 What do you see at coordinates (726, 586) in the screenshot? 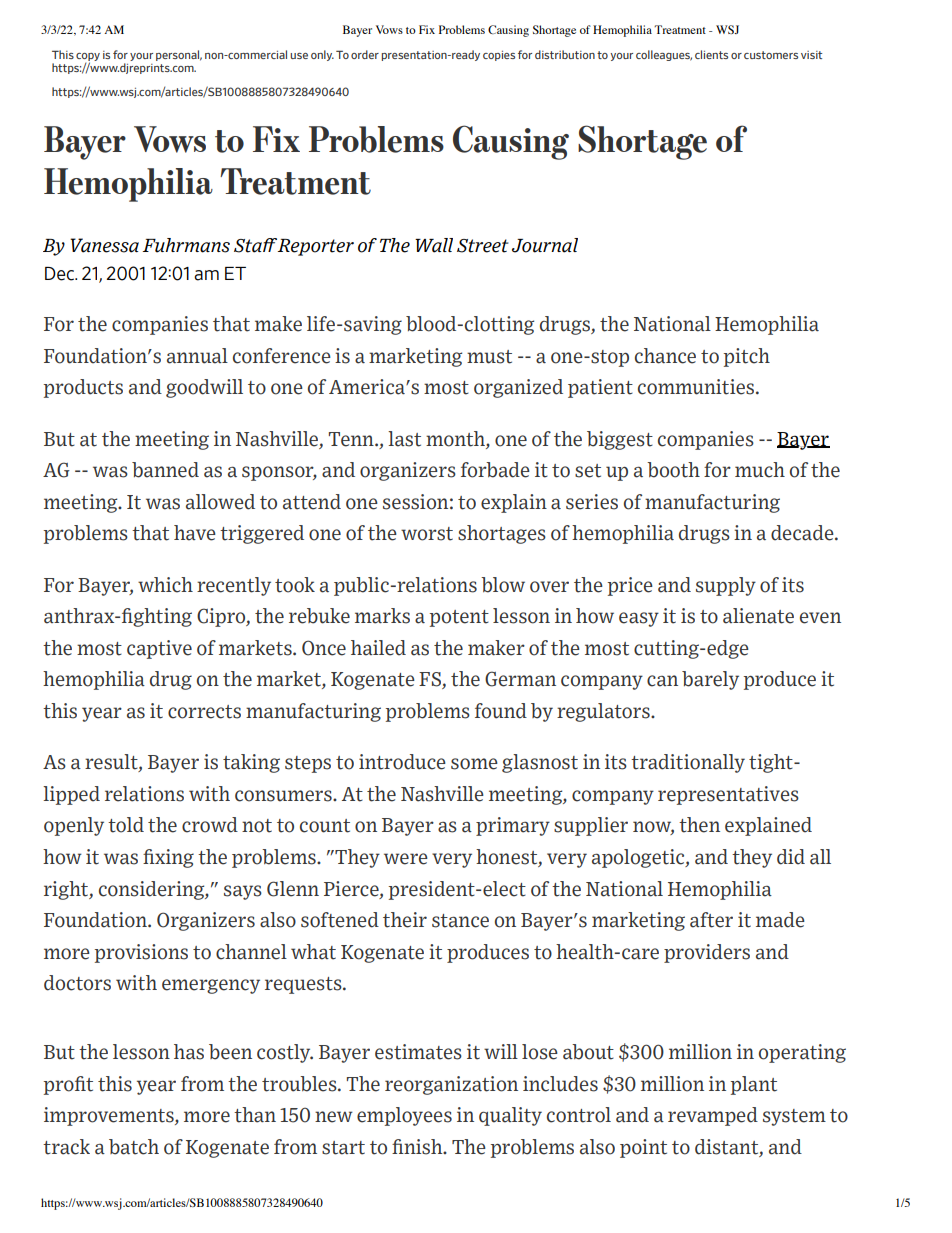
I see `supply` at bounding box center [726, 586].
